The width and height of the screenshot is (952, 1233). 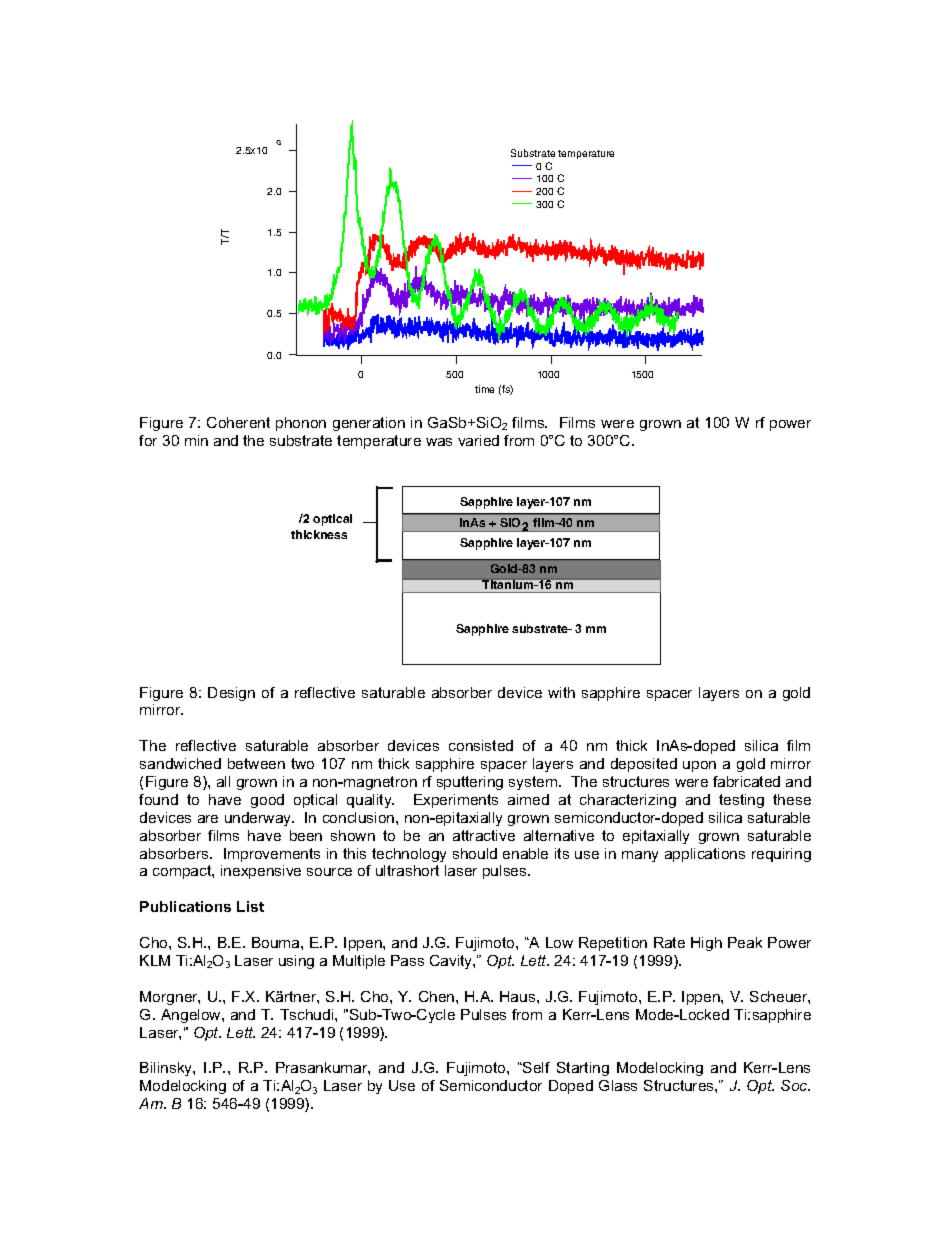 What do you see at coordinates (478, 440) in the screenshot?
I see `varied` at bounding box center [478, 440].
